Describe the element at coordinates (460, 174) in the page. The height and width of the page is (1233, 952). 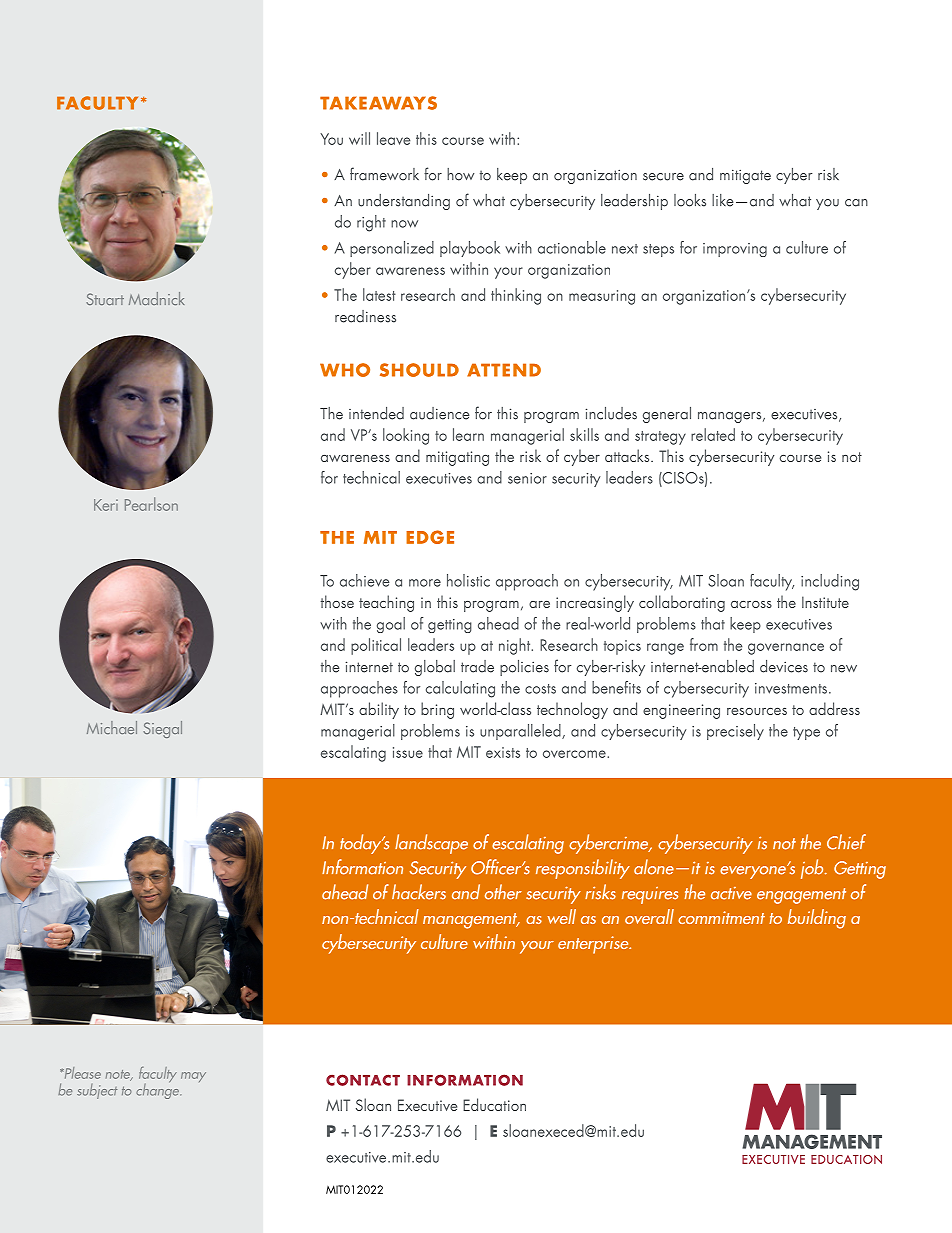
I see `how` at that location.
